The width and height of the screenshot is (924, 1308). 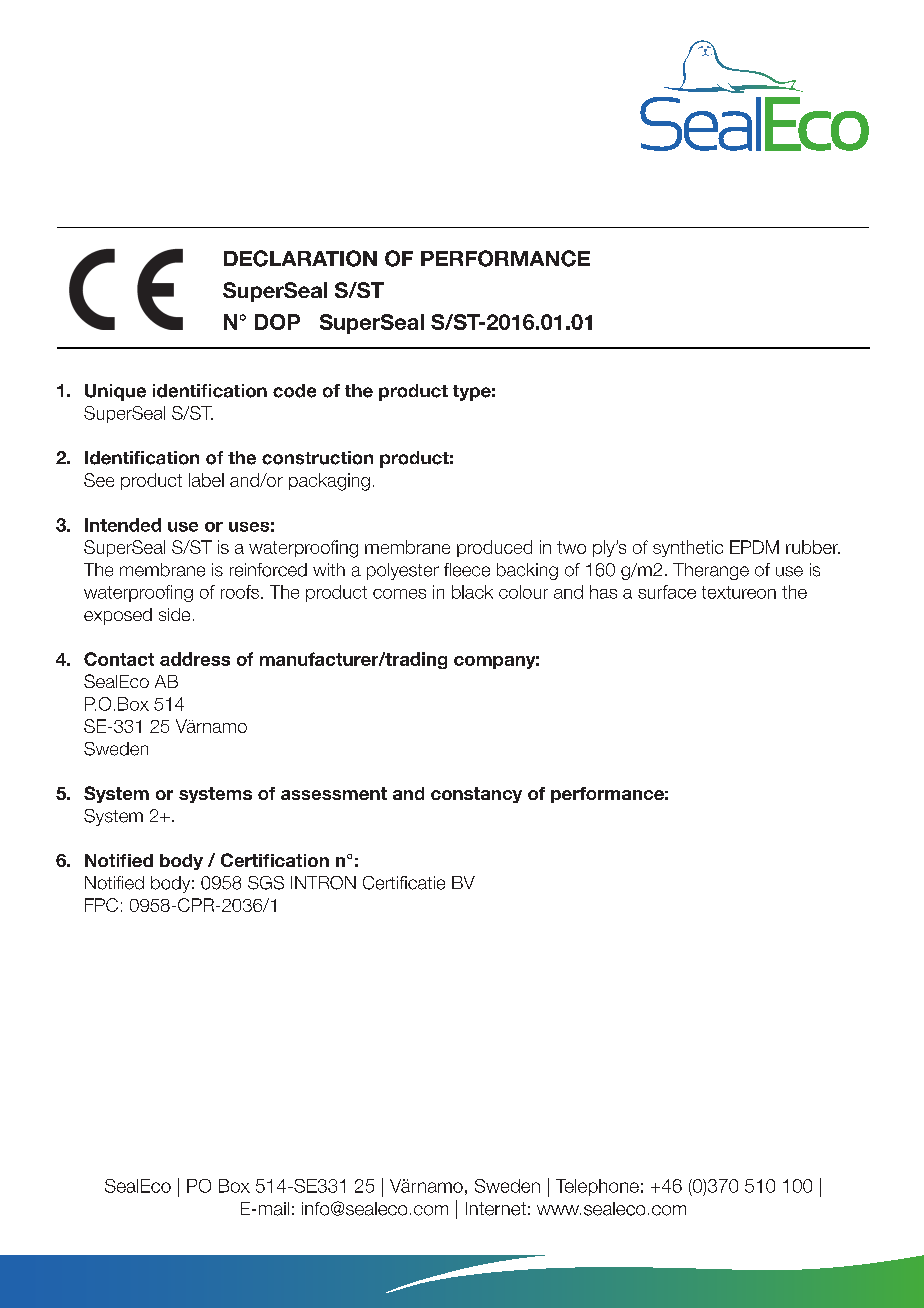 What do you see at coordinates (754, 547) in the screenshot?
I see `EPDM` at bounding box center [754, 547].
